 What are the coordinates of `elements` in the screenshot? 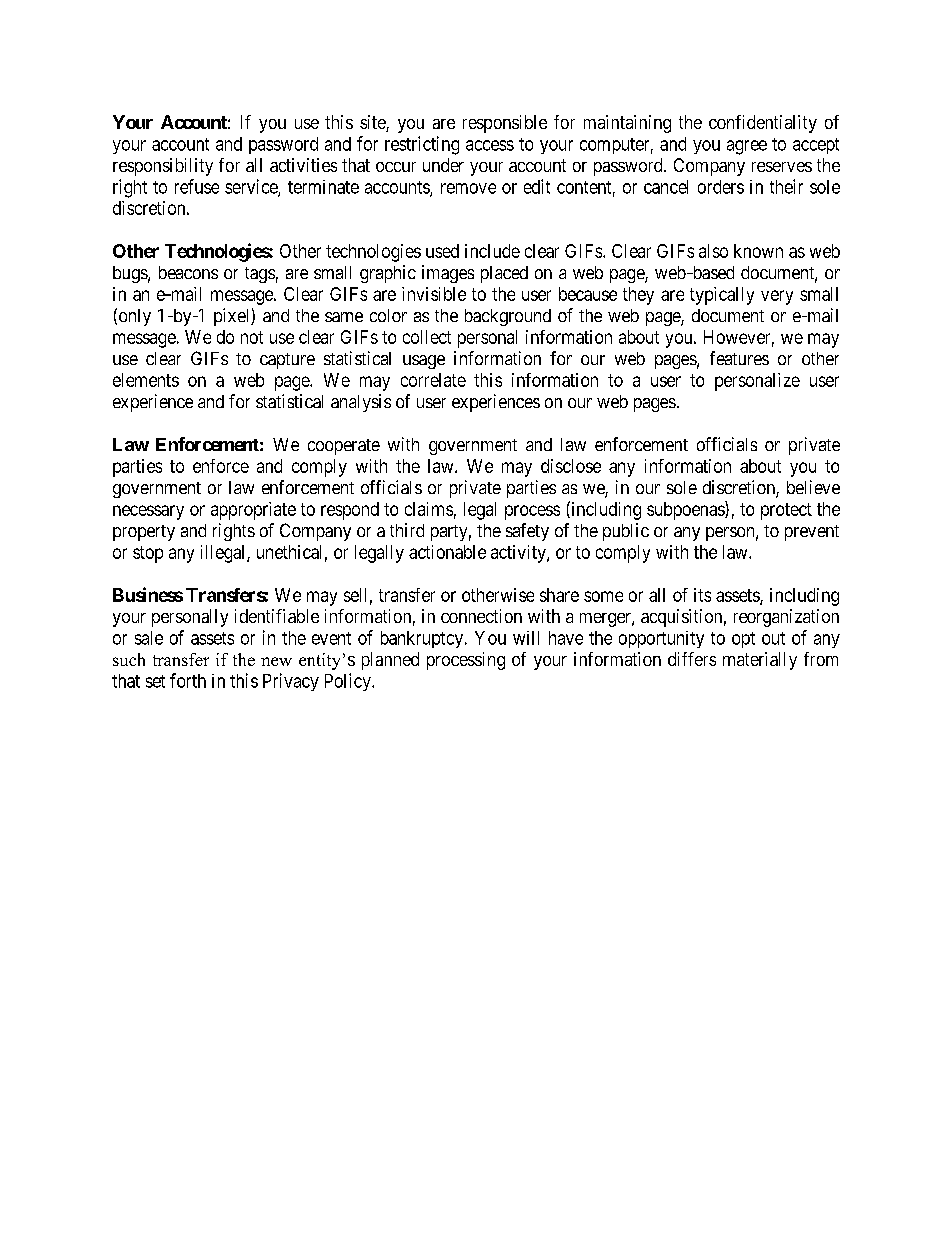 It's located at (146, 380).
